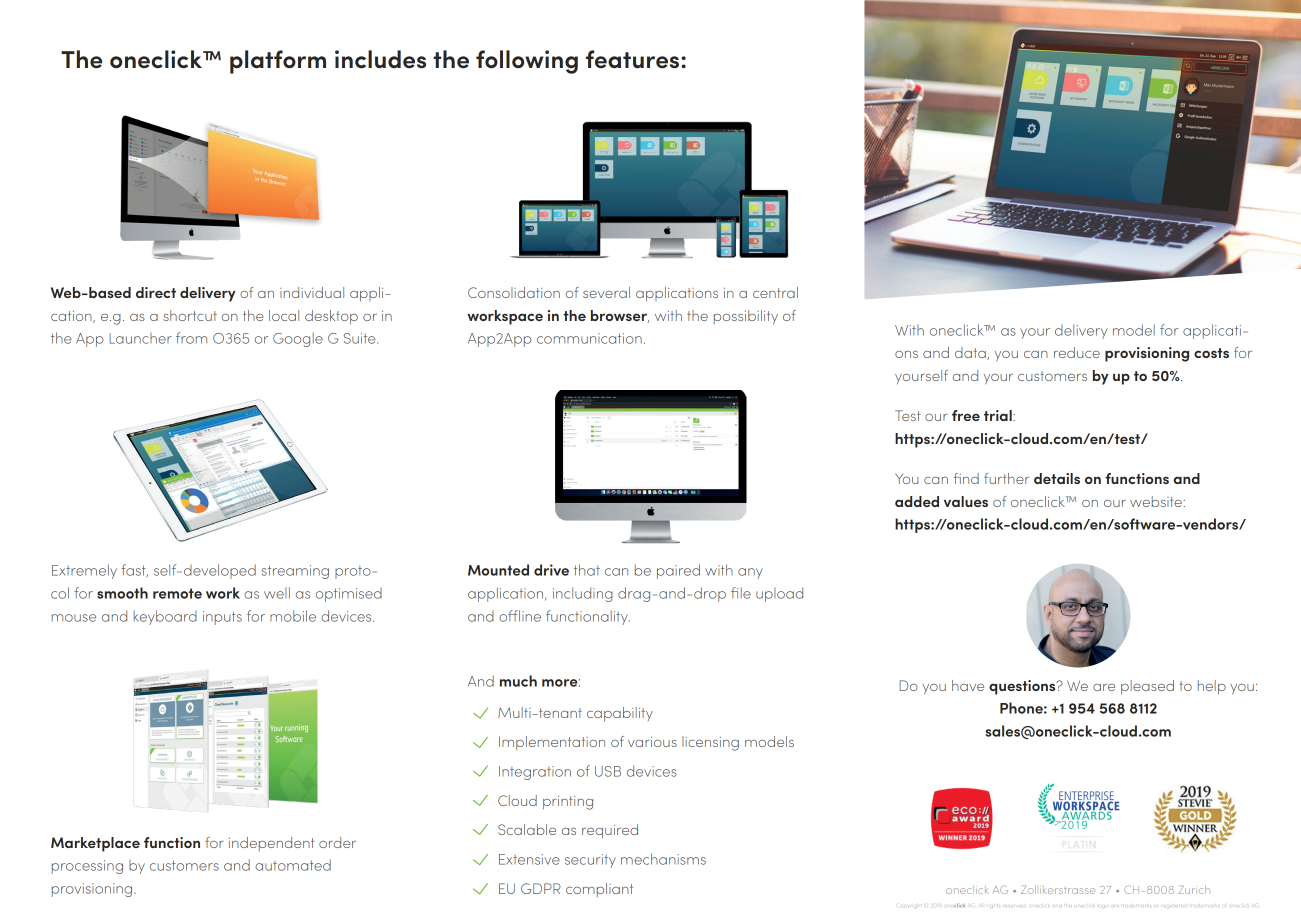 The width and height of the image is (1301, 924). Describe the element at coordinates (295, 572) in the image. I see `streaming` at that location.
